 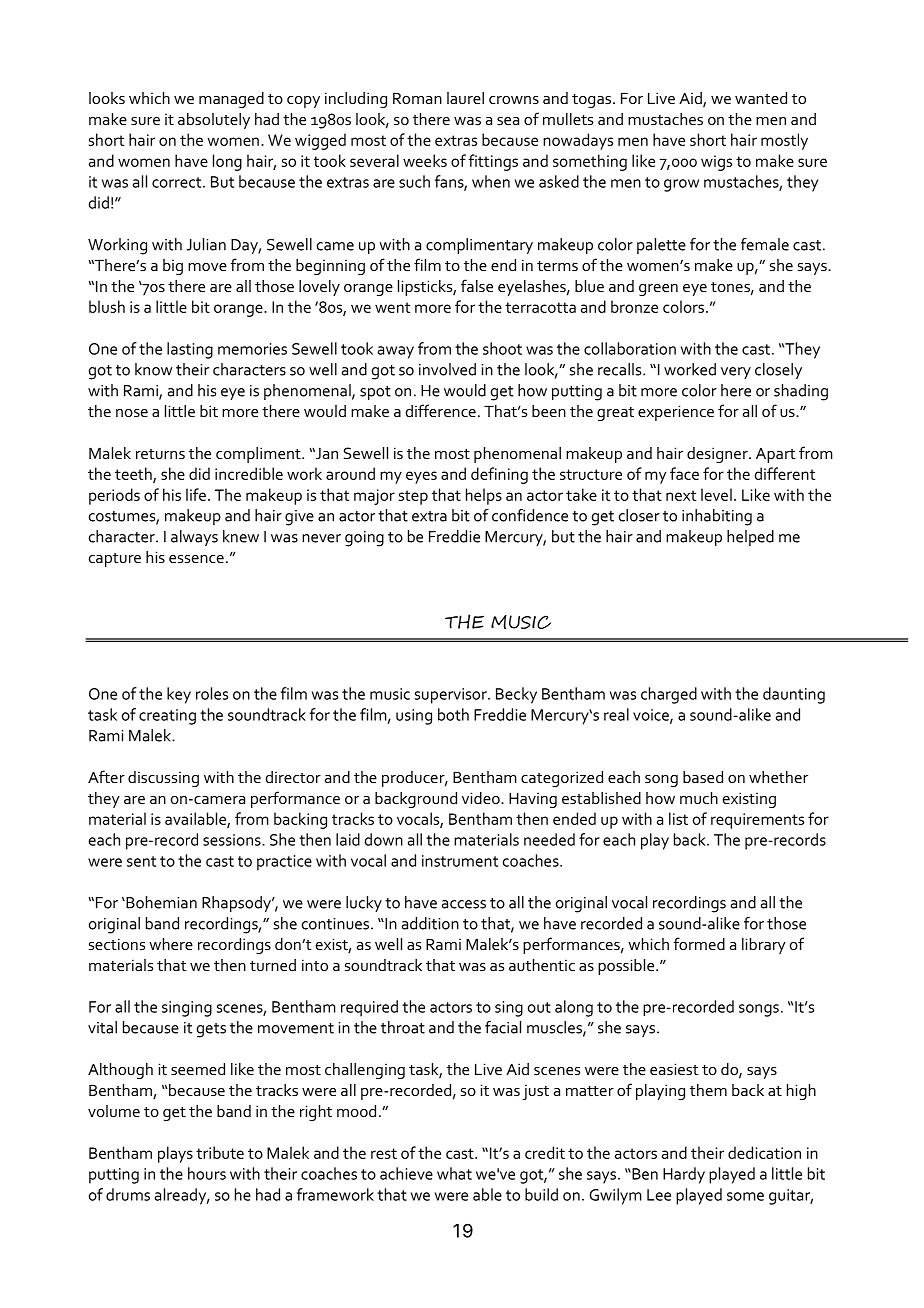 I want to click on wigs, so click(x=716, y=163).
